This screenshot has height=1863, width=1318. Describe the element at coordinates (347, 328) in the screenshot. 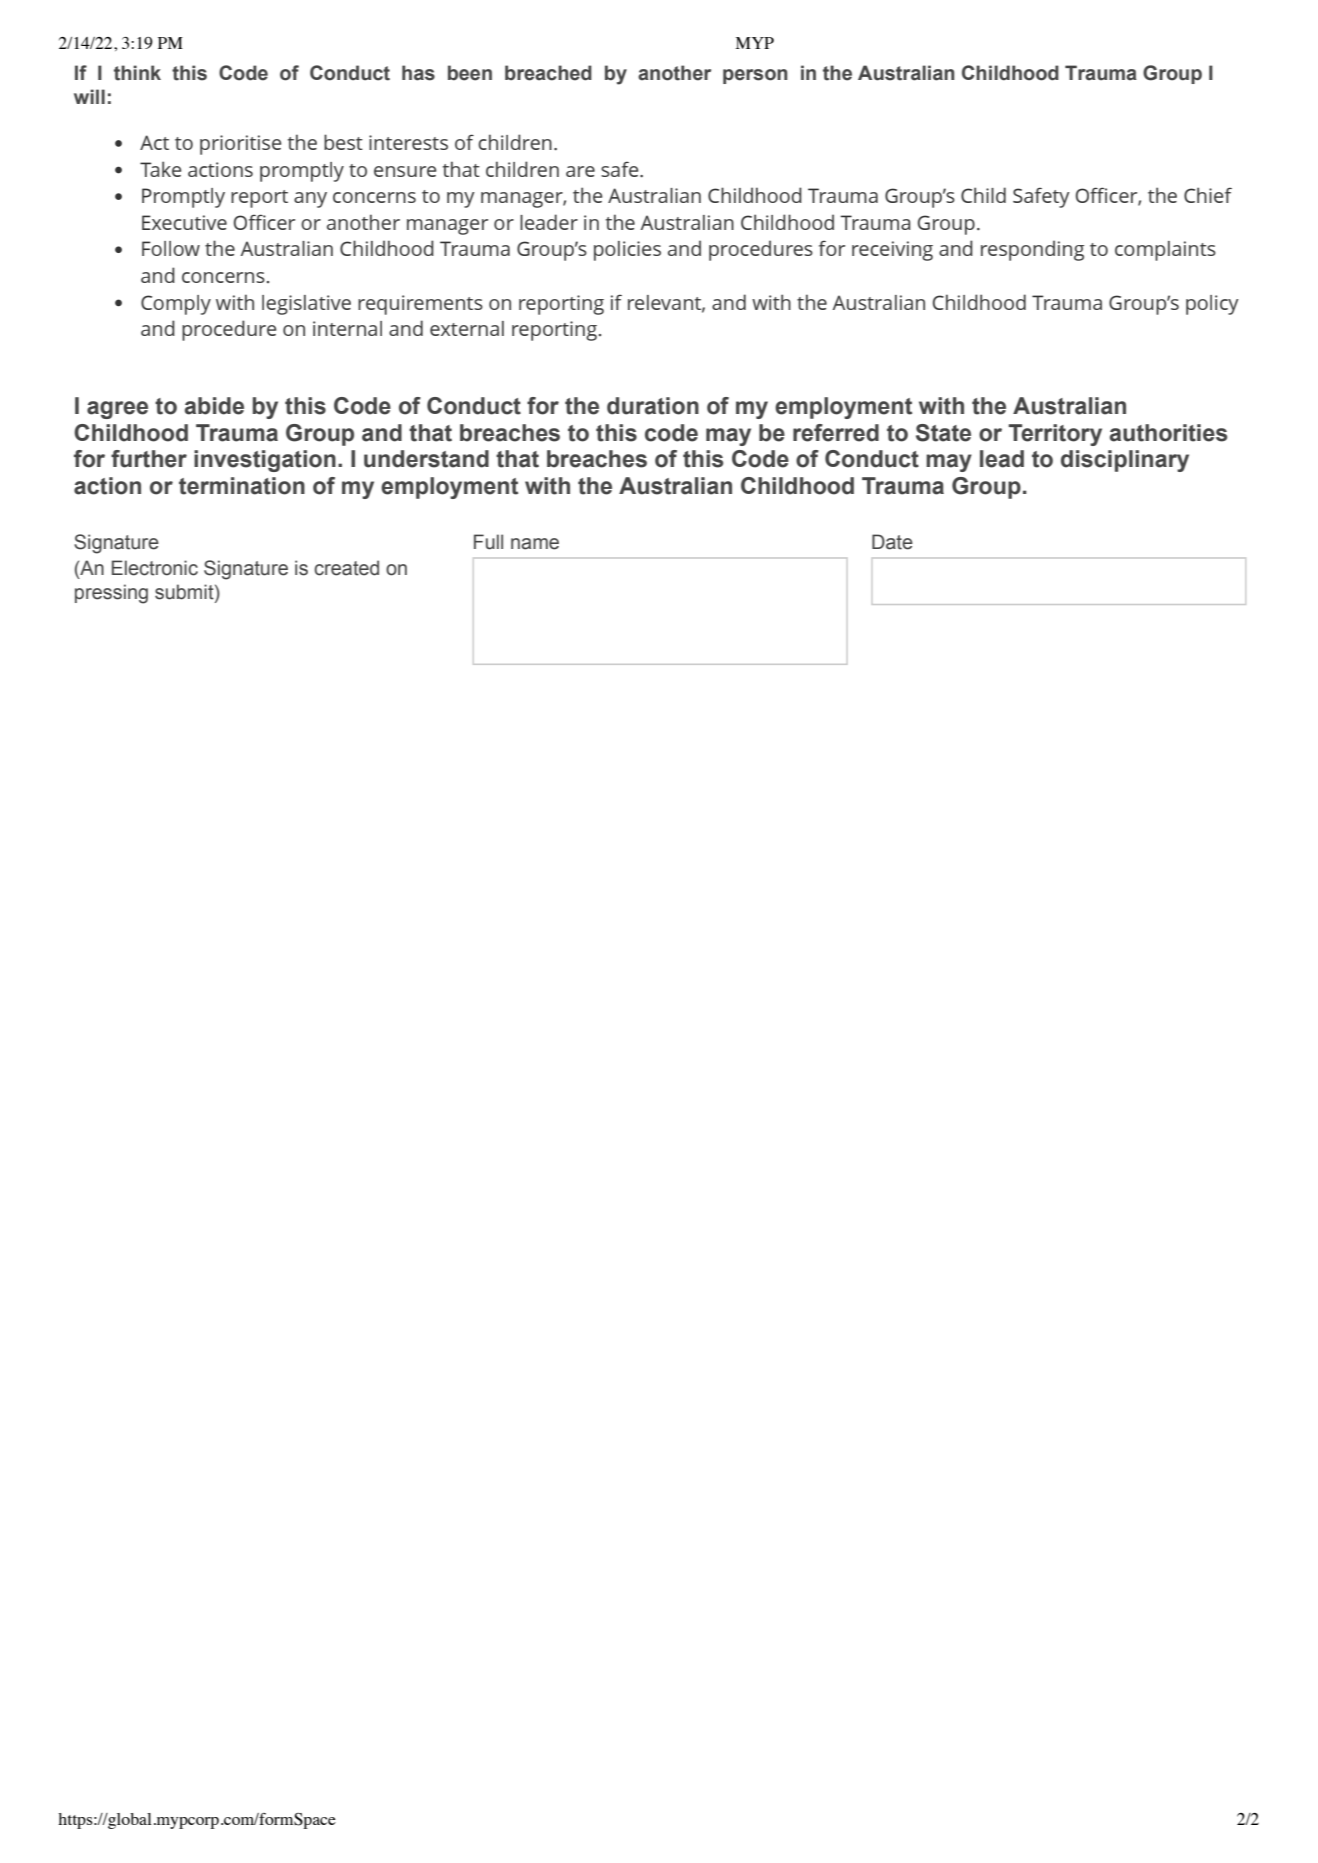

I see `internal` at that location.
